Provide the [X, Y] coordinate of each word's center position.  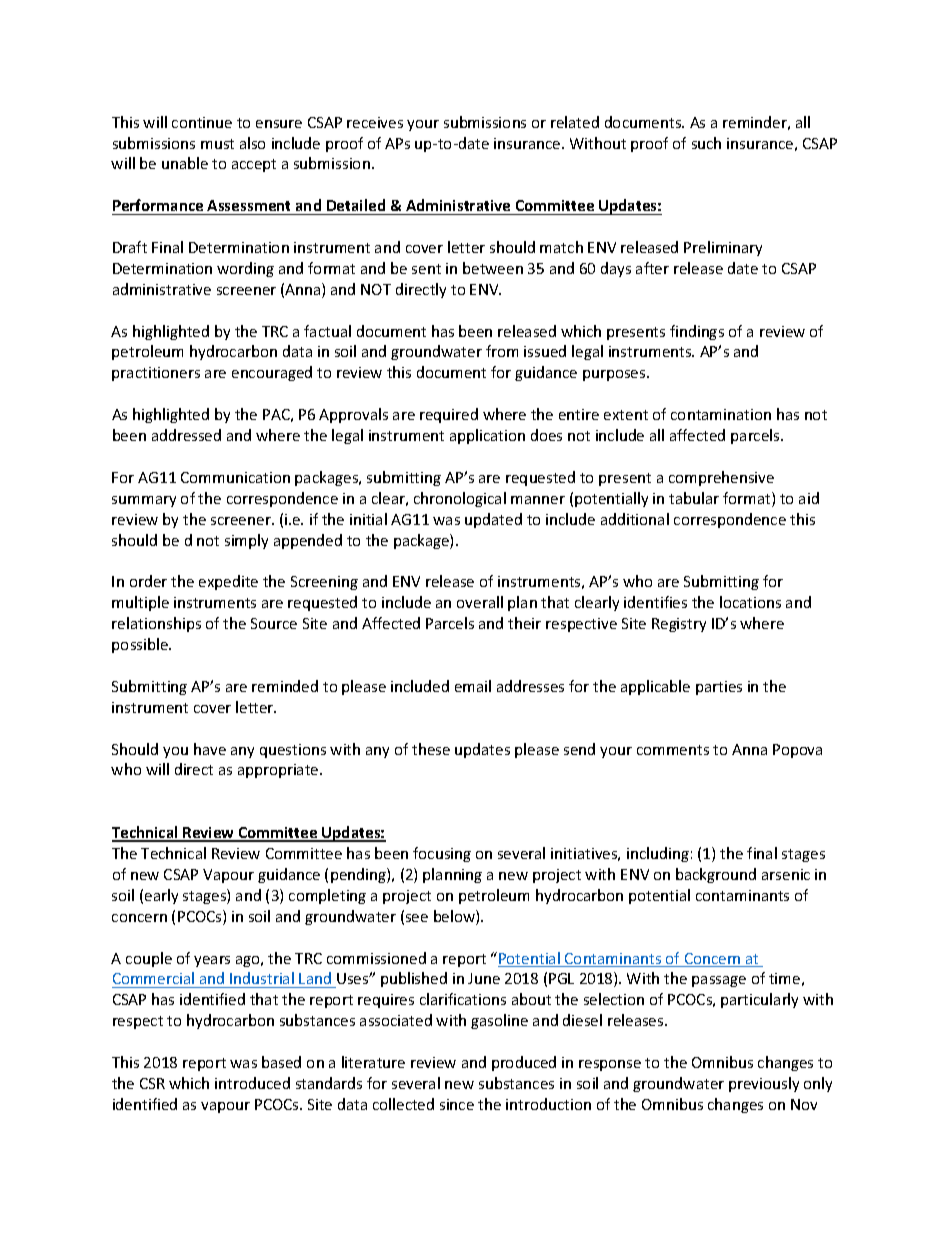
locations [750, 602]
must [217, 144]
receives [375, 122]
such [706, 143]
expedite [228, 582]
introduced [252, 1083]
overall [480, 602]
